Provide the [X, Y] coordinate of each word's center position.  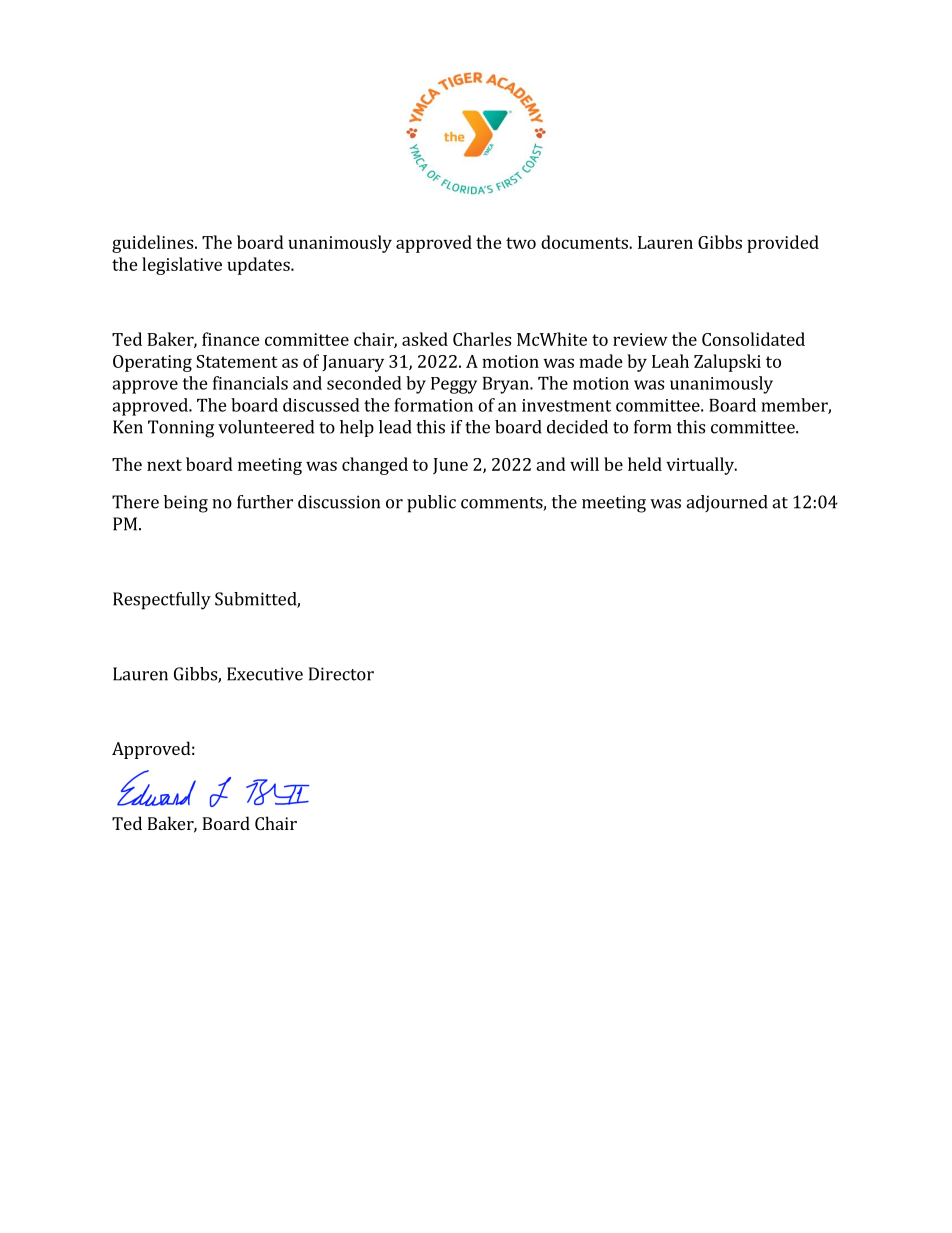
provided [783, 244]
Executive [265, 674]
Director [341, 674]
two [521, 243]
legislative [182, 266]
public [431, 504]
